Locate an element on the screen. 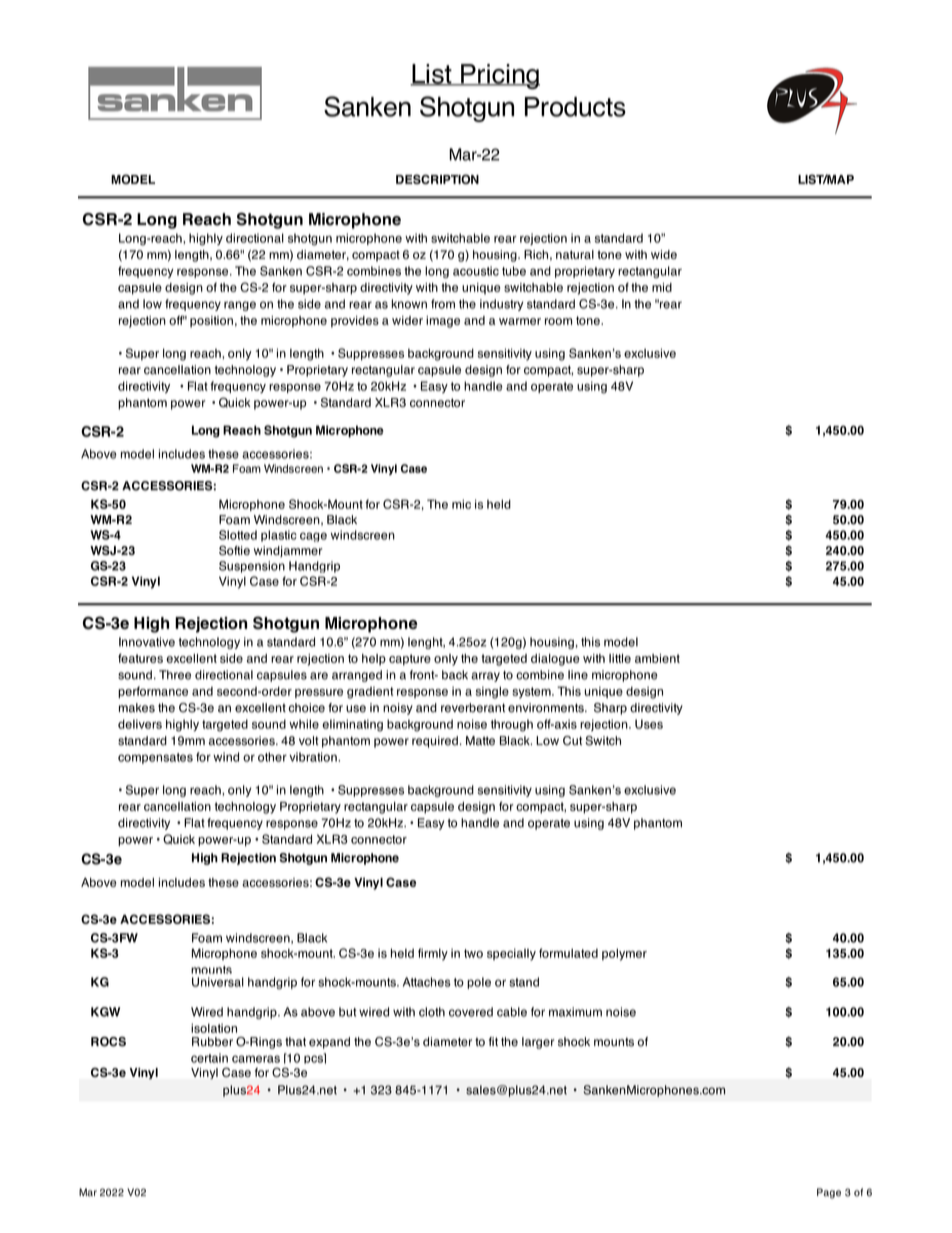  Pricing is located at coordinates (499, 76).
